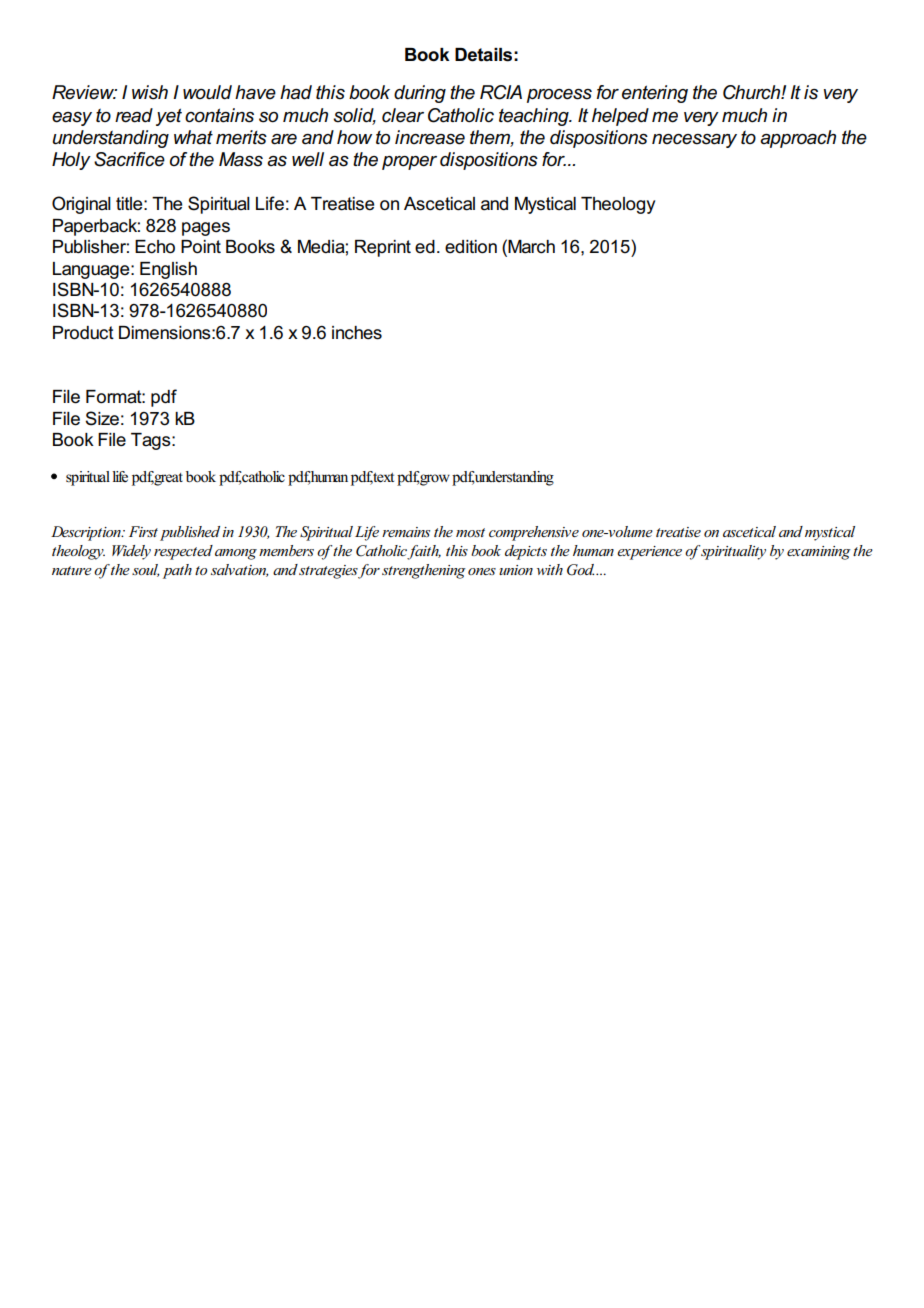 The height and width of the screenshot is (1308, 924). I want to click on Reprint, so click(383, 248).
